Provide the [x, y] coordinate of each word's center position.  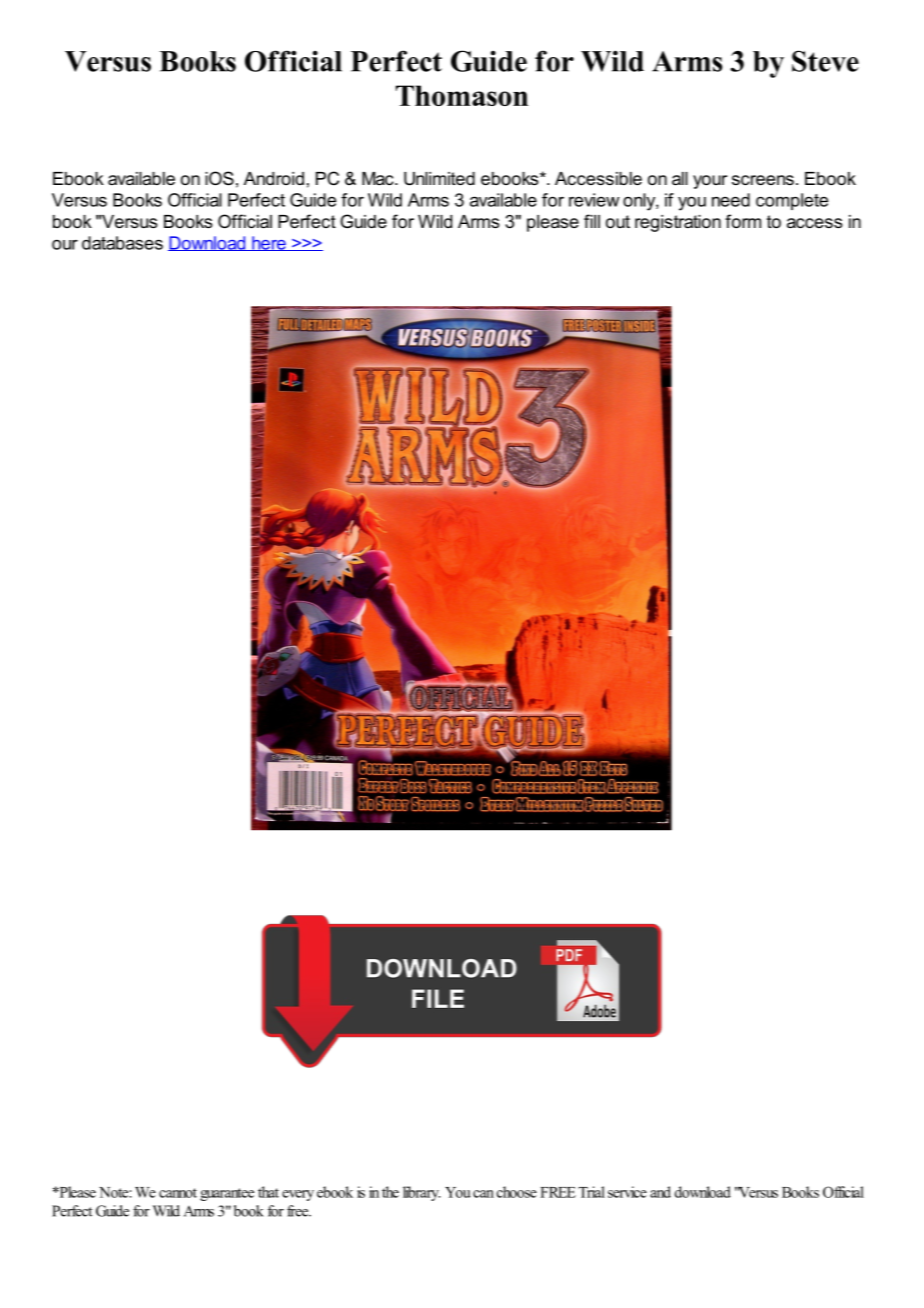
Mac [379, 178]
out [618, 221]
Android [274, 178]
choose [517, 1192]
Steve [825, 61]
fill [592, 221]
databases [122, 243]
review [594, 200]
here [269, 243]
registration [678, 223]
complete [792, 201]
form [743, 221]
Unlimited [439, 179]
